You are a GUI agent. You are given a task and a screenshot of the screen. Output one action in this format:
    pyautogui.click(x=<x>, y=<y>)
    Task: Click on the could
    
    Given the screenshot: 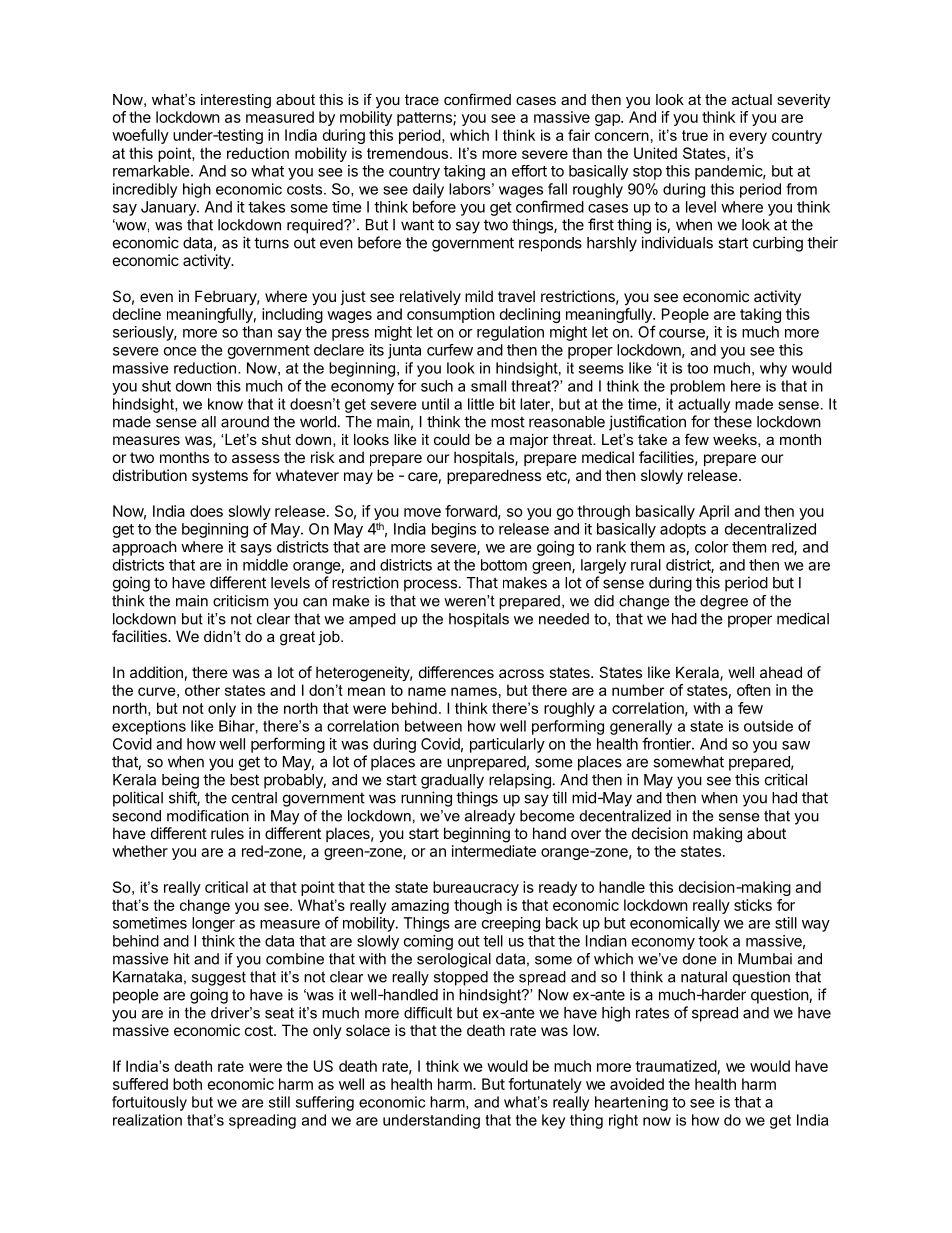 What is the action you would take?
    pyautogui.click(x=452, y=439)
